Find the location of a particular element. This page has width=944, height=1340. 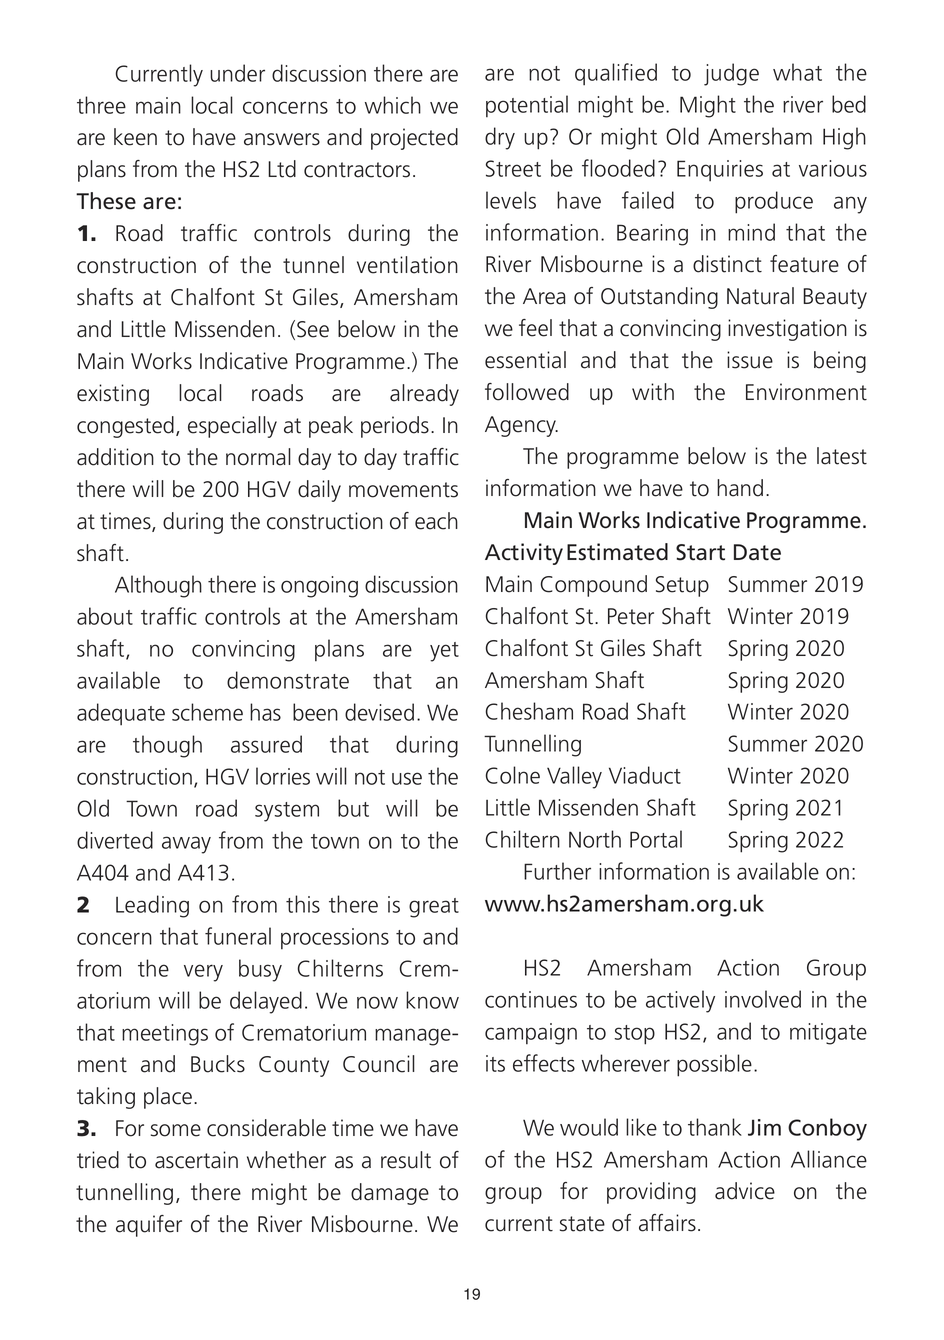

involved is located at coordinates (763, 999).
